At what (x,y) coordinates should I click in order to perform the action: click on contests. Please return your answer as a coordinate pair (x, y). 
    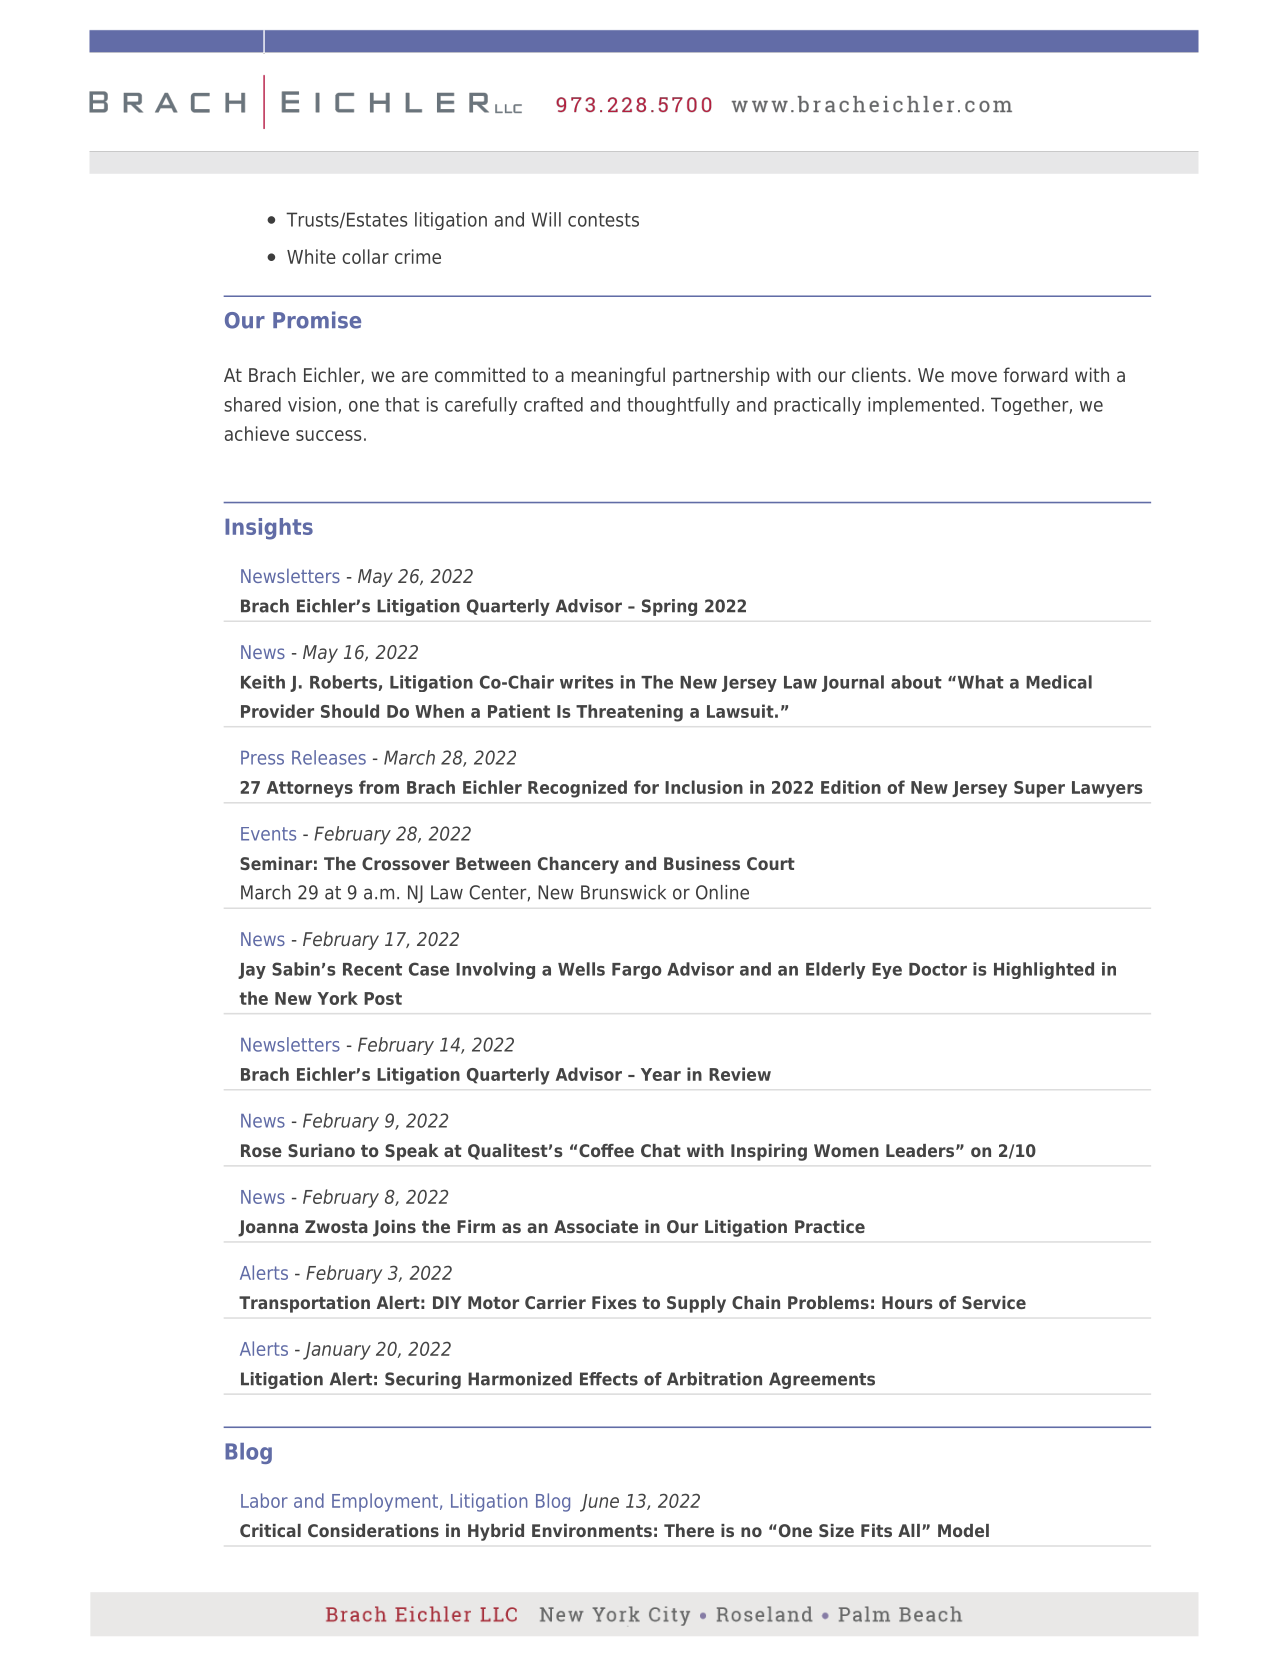
    Looking at the image, I should click on (603, 220).
